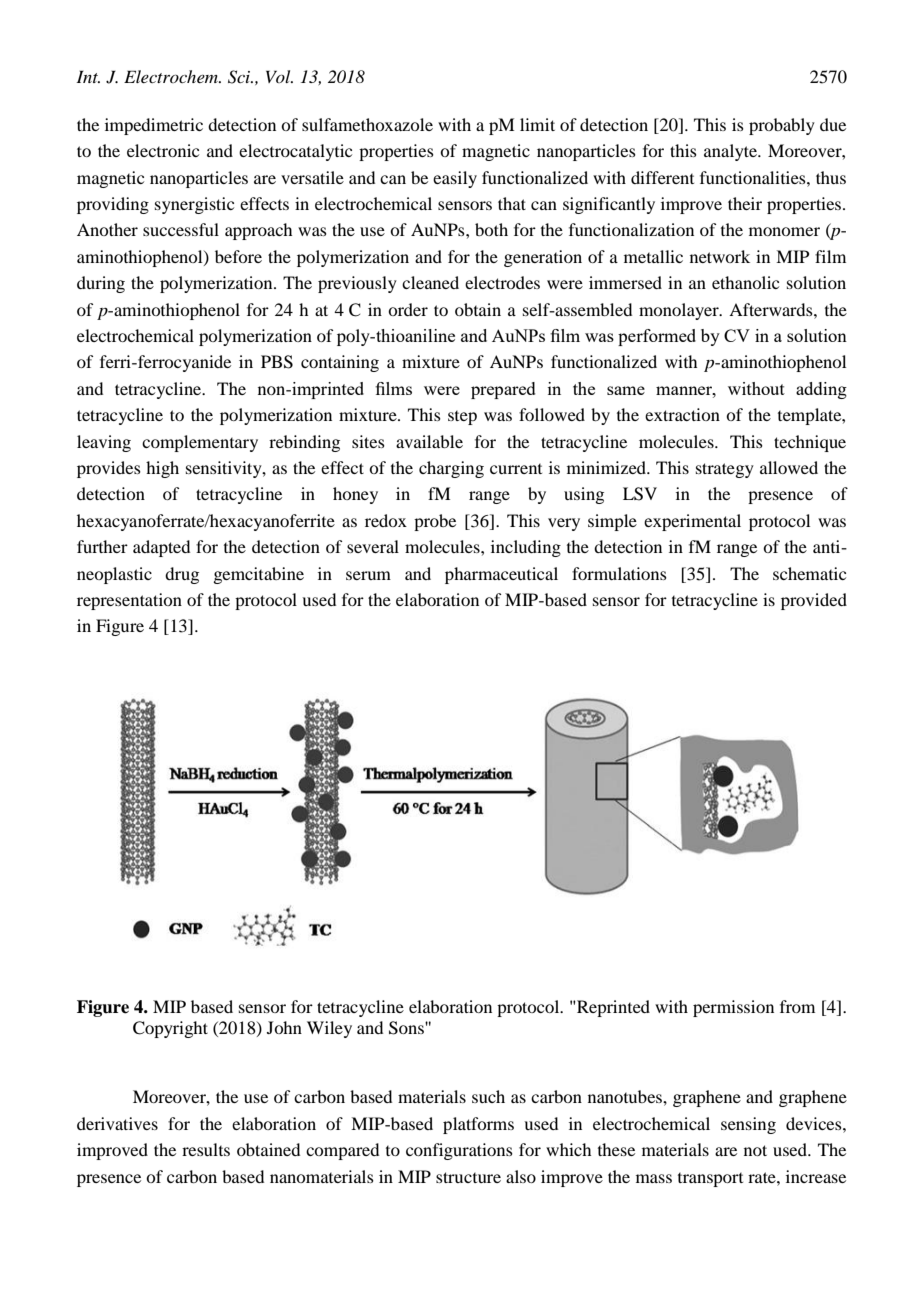 This screenshot has height=1307, width=924. Describe the element at coordinates (407, 1028) in the screenshot. I see `Sons` at that location.
